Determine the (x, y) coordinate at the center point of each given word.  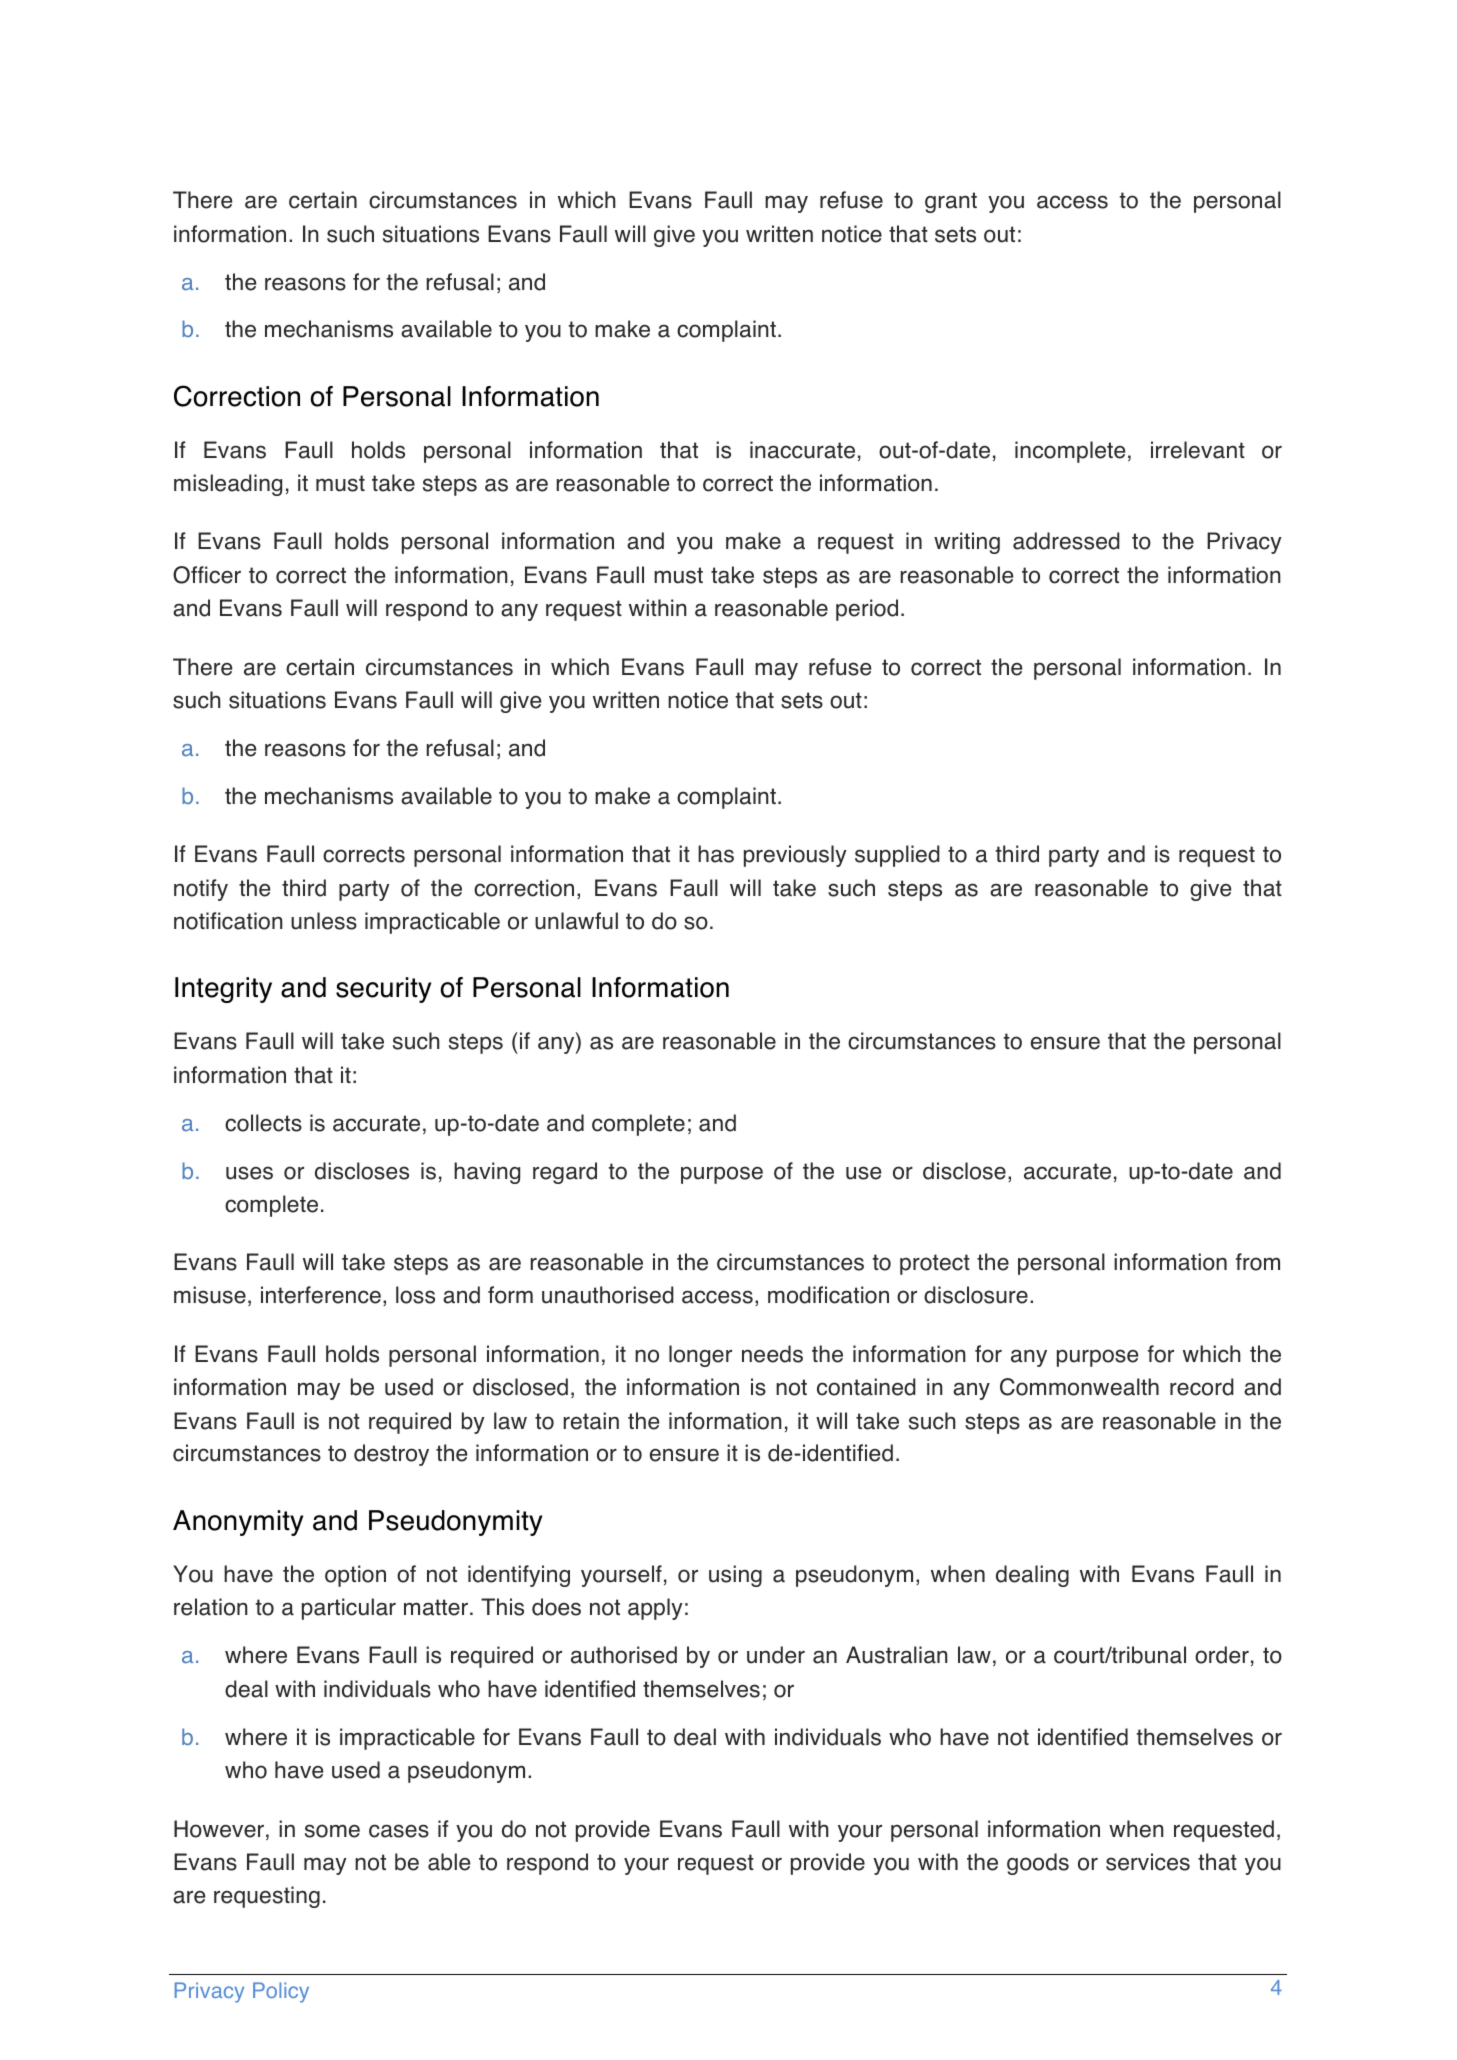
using (735, 1576)
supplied (897, 856)
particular (349, 1609)
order (1222, 1655)
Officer (207, 575)
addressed (1066, 541)
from (1258, 1262)
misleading (228, 485)
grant (951, 202)
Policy (281, 1992)
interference (321, 1295)
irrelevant (1198, 450)
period (867, 610)
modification (828, 1295)
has (716, 854)
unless (324, 921)
